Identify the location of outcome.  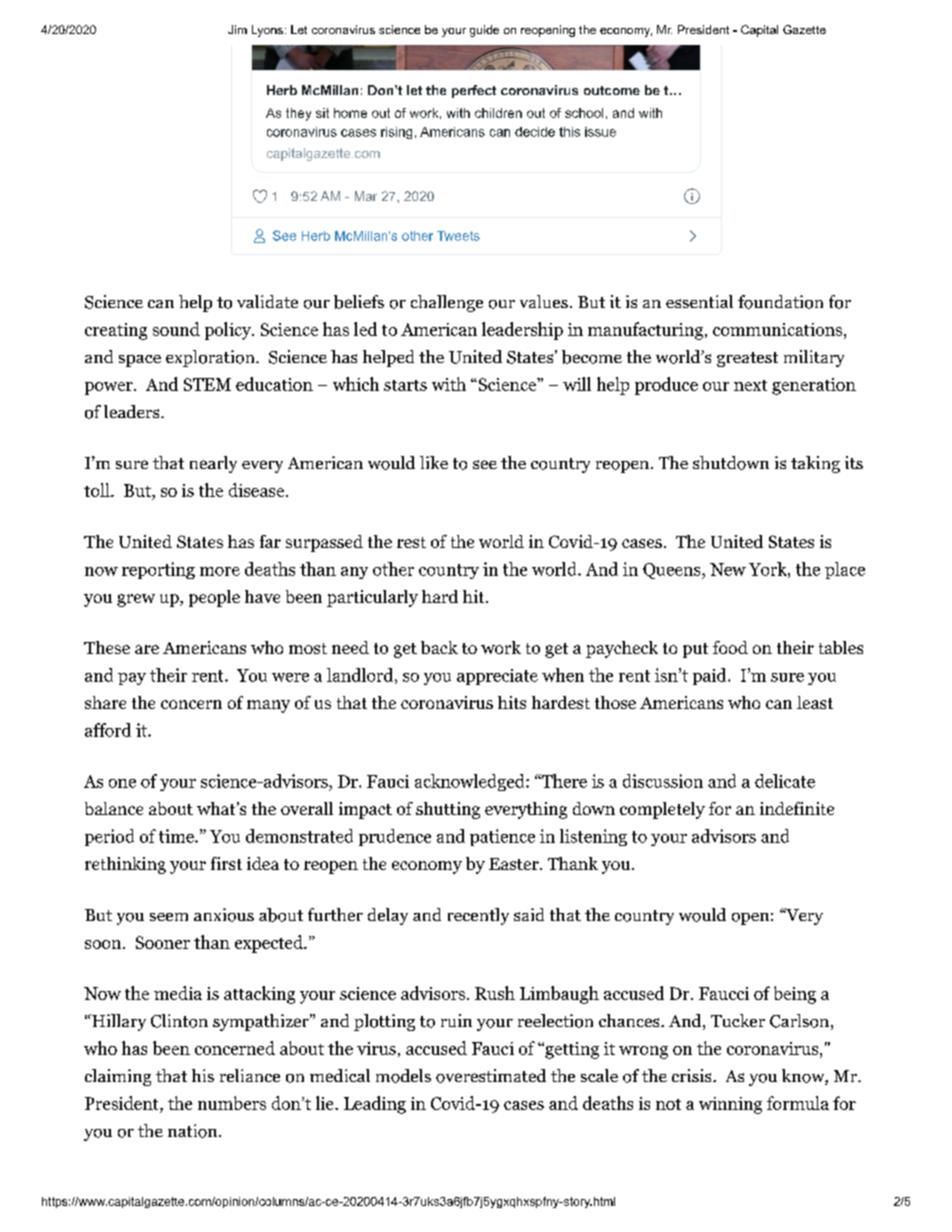
(612, 90).
